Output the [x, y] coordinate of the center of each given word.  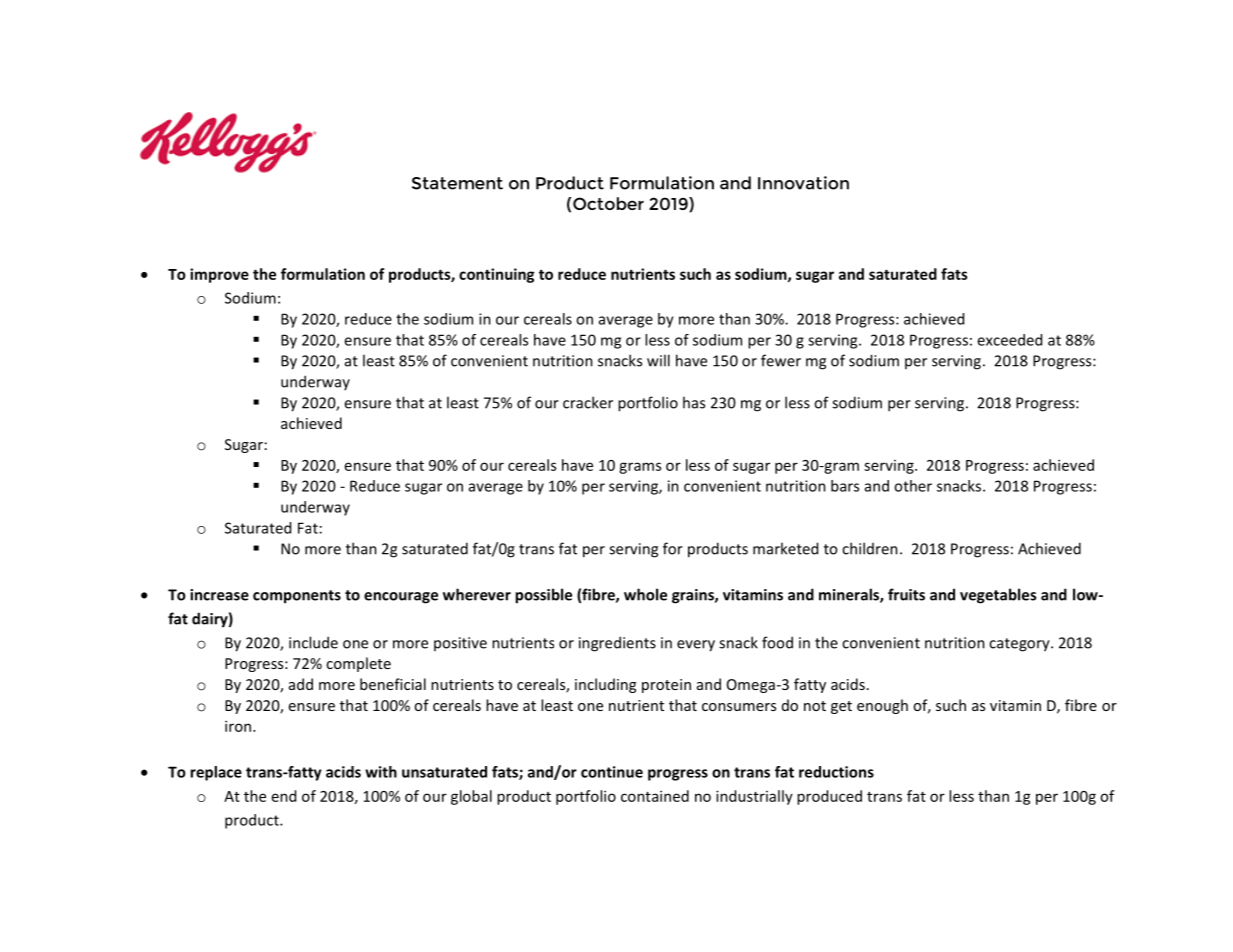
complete [358, 664]
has [694, 402]
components [297, 597]
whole [645, 594]
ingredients [617, 644]
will [658, 360]
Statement [457, 183]
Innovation [803, 183]
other [913, 486]
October [608, 203]
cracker [588, 402]
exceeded [1009, 340]
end [284, 796]
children [870, 548]
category [1020, 645]
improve [219, 275]
